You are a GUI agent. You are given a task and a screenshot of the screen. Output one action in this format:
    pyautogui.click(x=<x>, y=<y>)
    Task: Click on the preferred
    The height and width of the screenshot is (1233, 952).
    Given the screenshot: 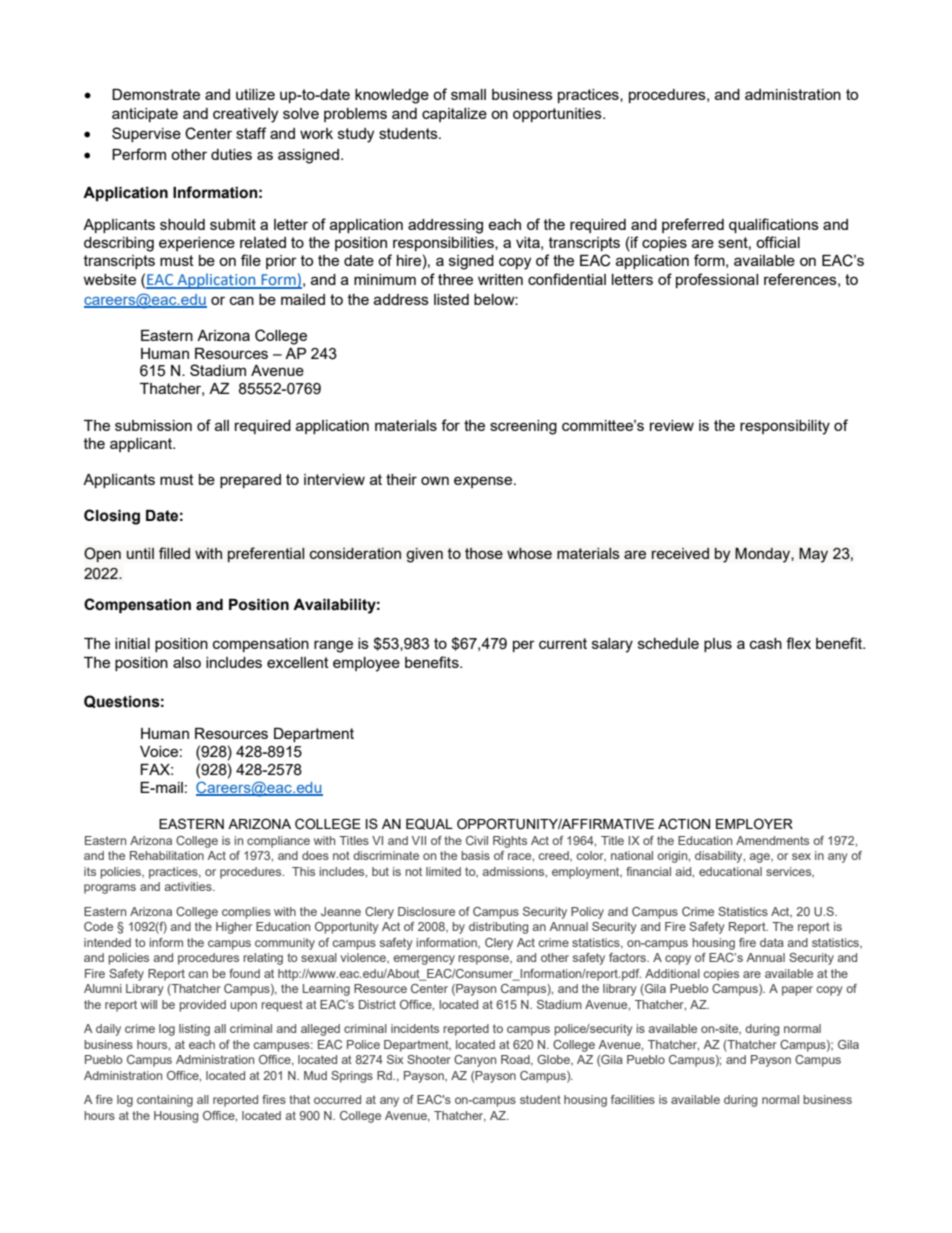 What is the action you would take?
    pyautogui.click(x=693, y=225)
